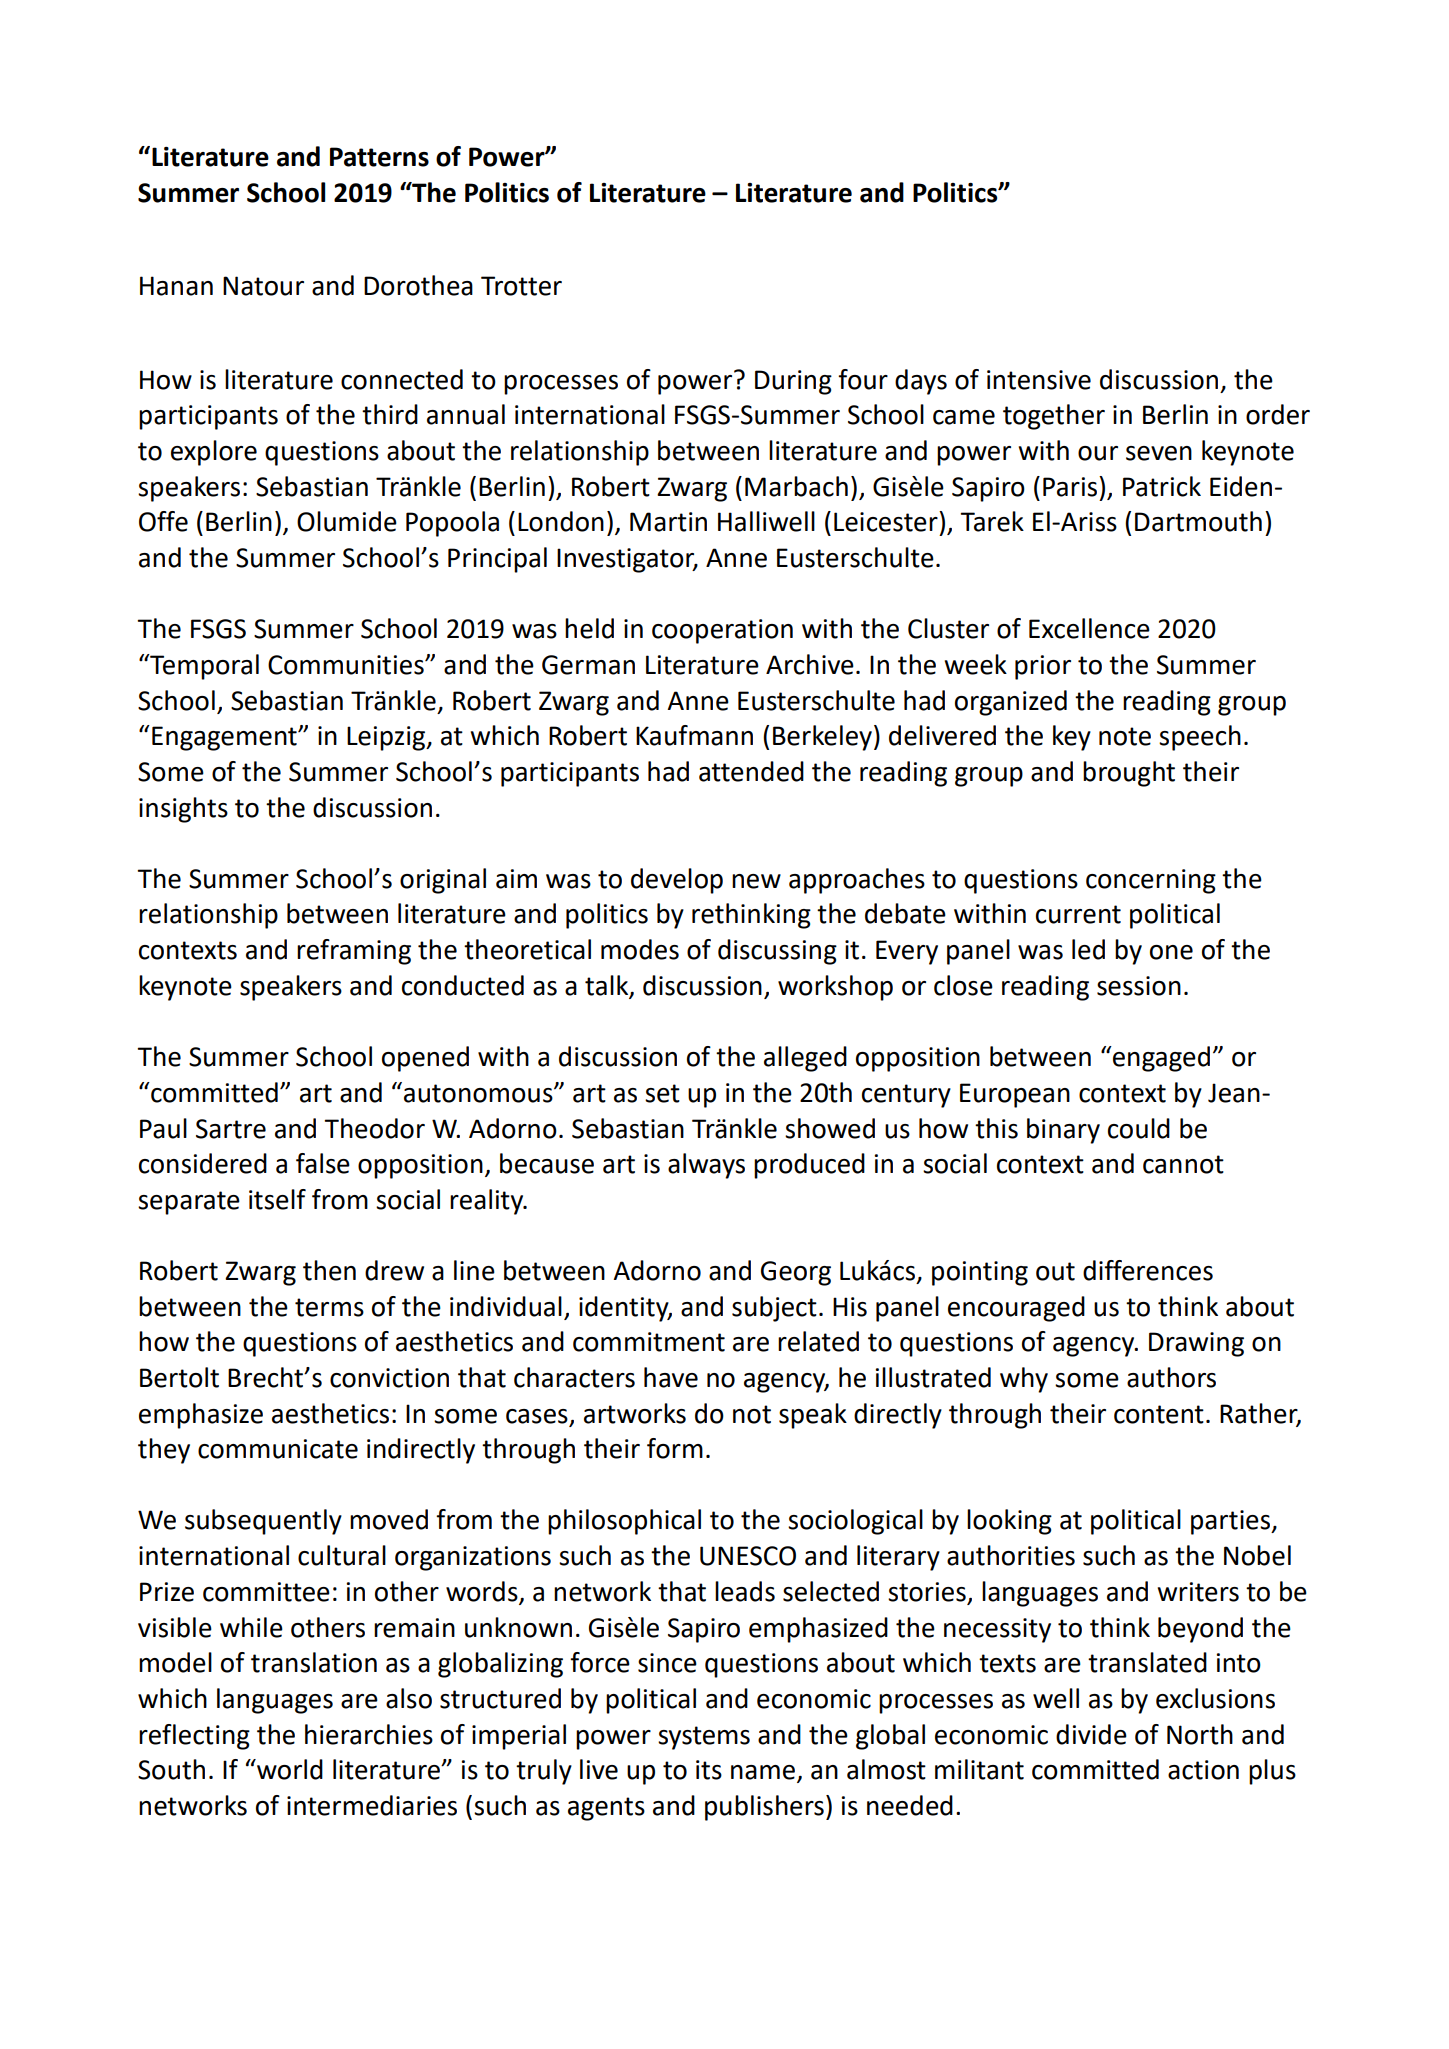 The image size is (1449, 2049). What do you see at coordinates (722, 631) in the document?
I see `cooperation` at bounding box center [722, 631].
